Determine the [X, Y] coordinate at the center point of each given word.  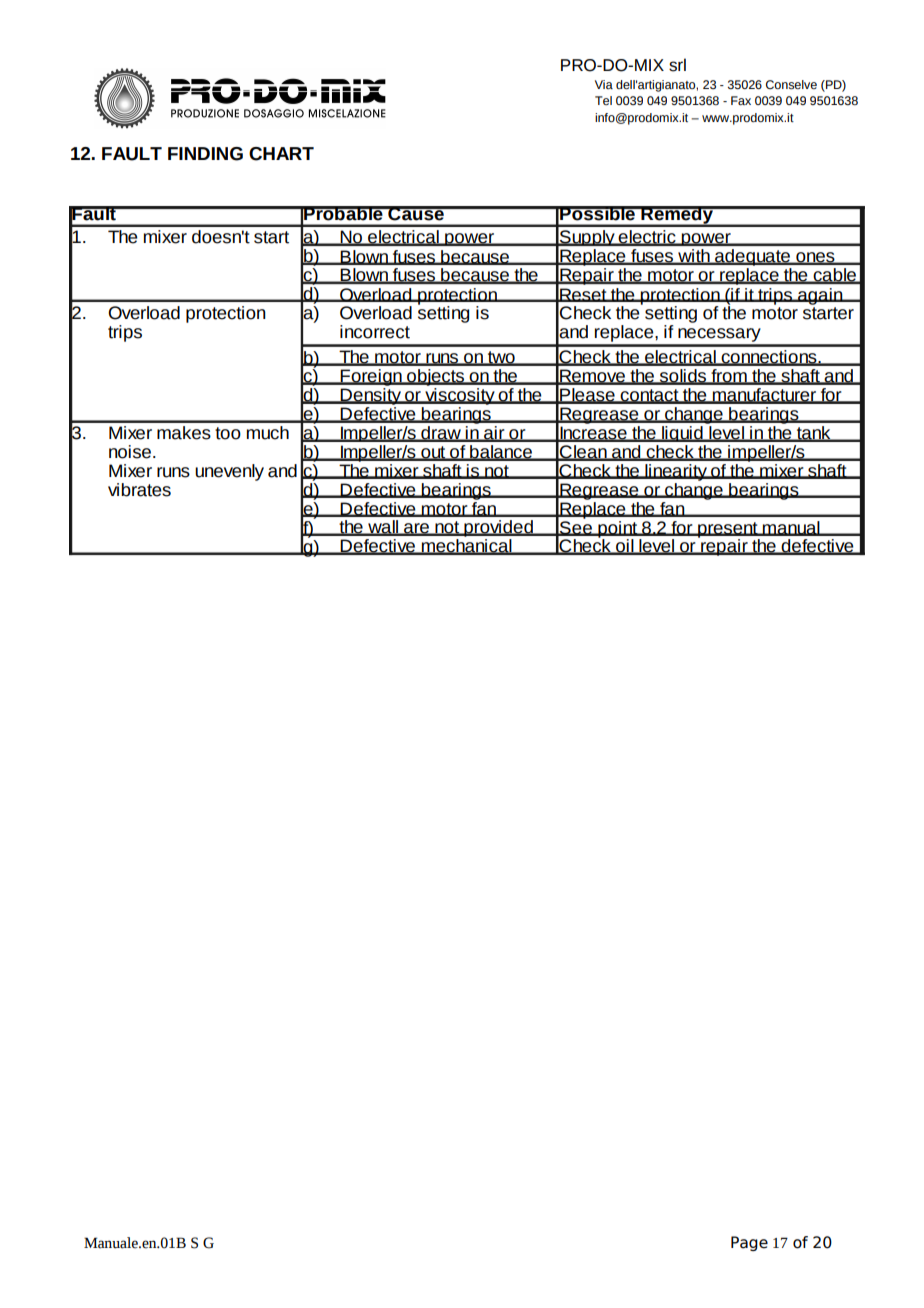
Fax [741, 100]
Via [604, 84]
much [268, 433]
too [228, 433]
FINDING [205, 154]
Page [749, 1243]
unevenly [229, 472]
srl [677, 65]
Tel [603, 100]
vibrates [139, 490]
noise [130, 452]
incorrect [375, 332]
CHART [281, 154]
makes [184, 433]
